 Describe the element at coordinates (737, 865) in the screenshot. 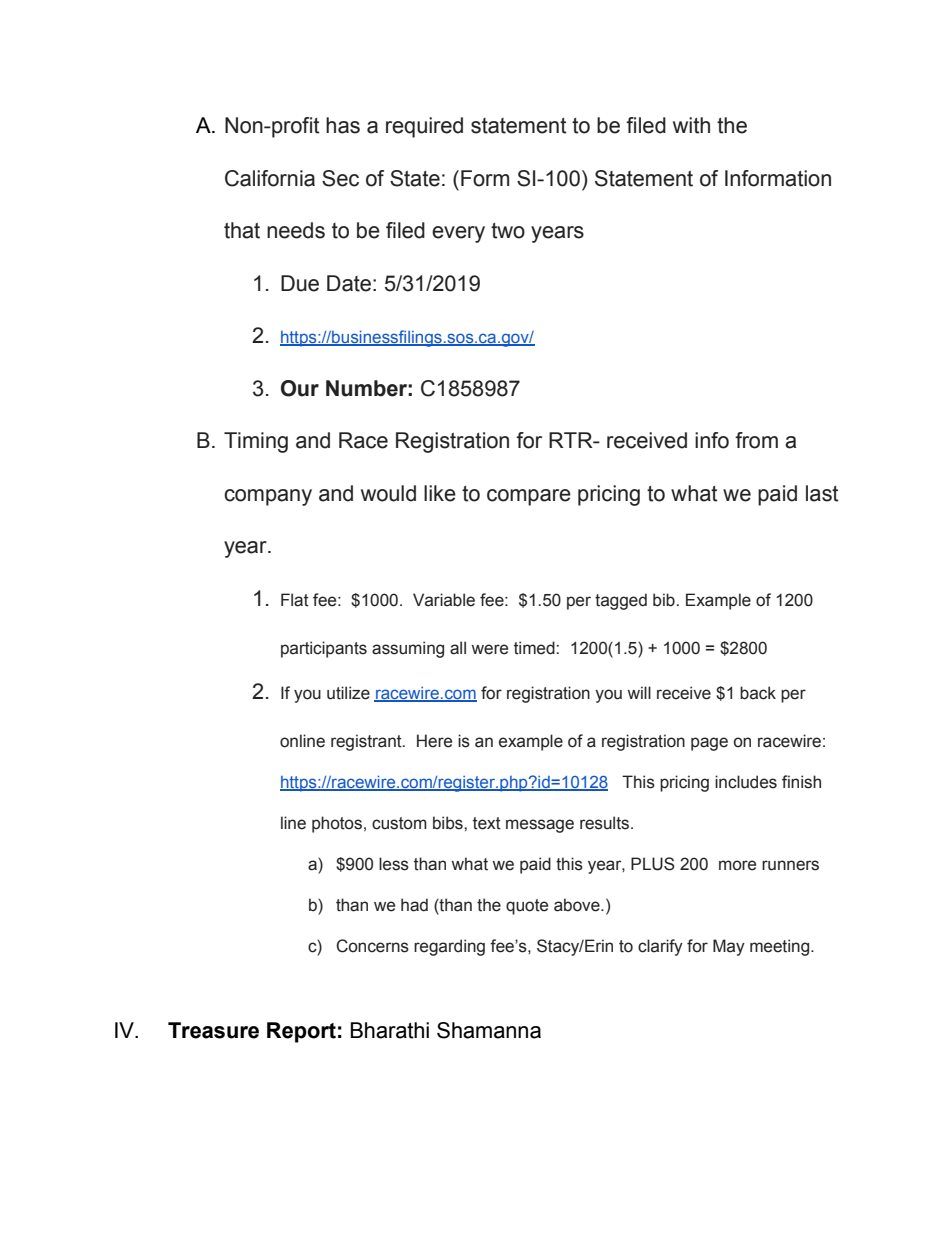

I see `more` at that location.
